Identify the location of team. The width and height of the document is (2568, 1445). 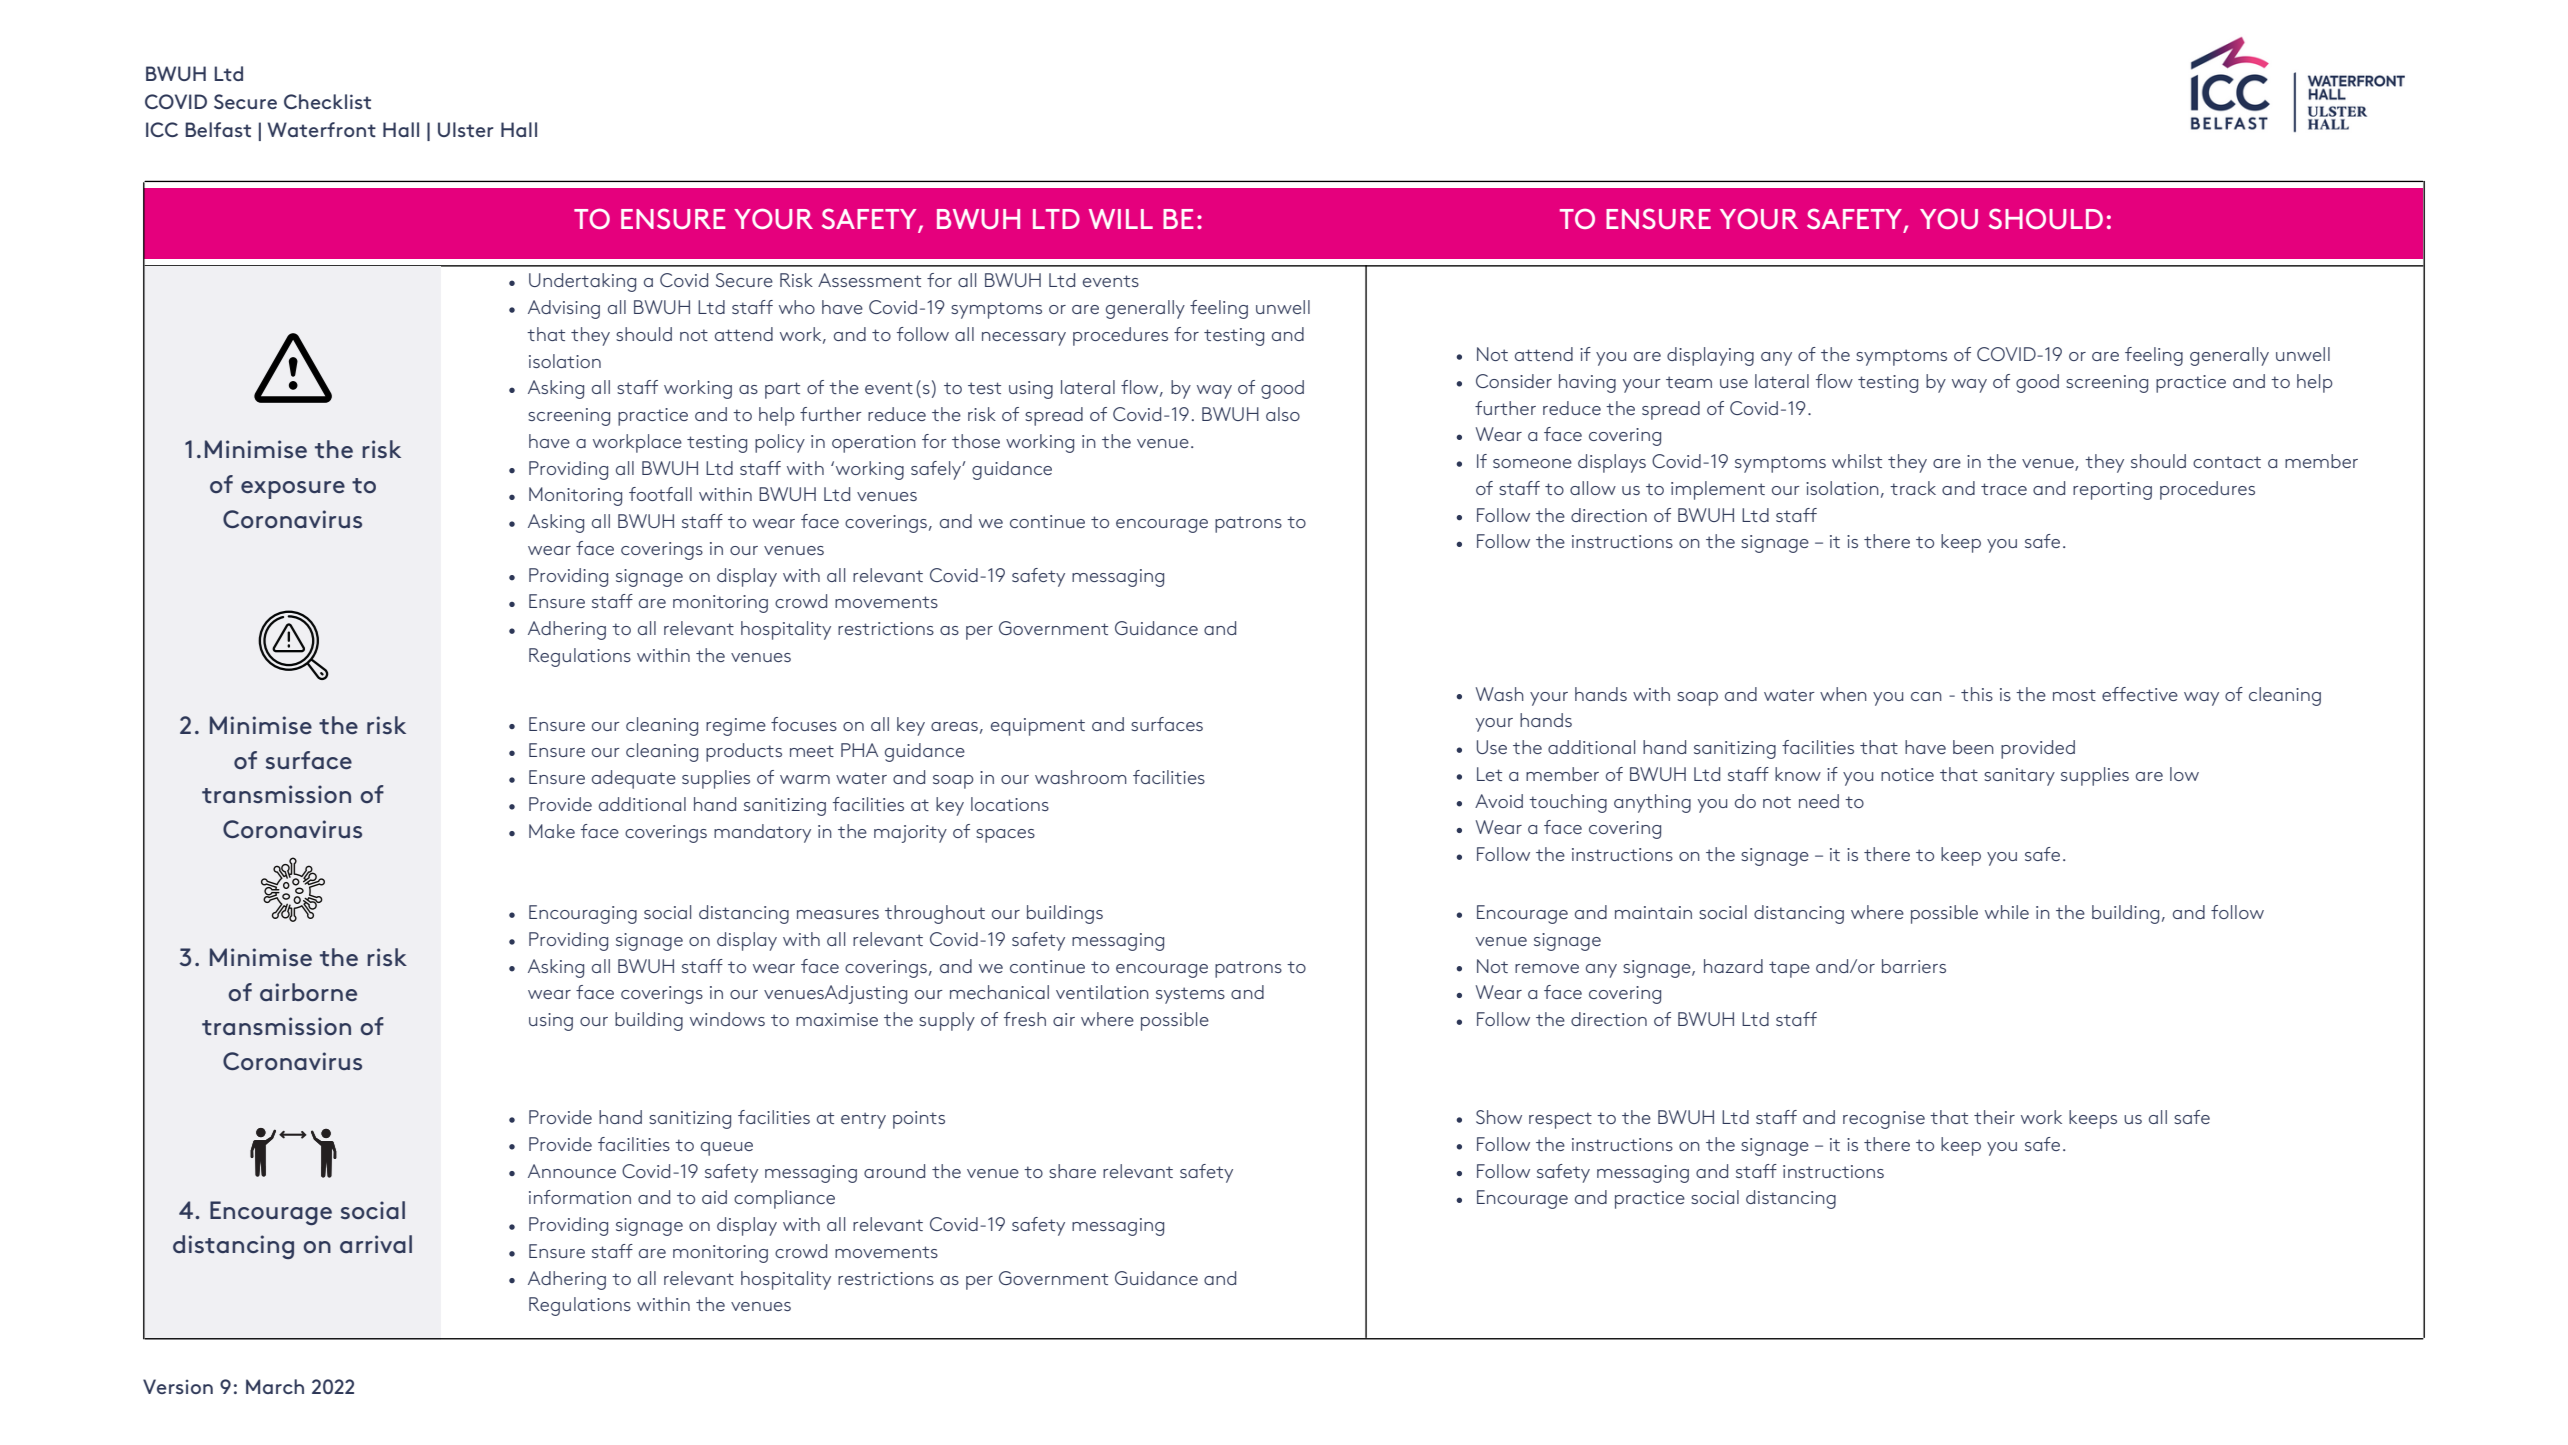
(1689, 382).
